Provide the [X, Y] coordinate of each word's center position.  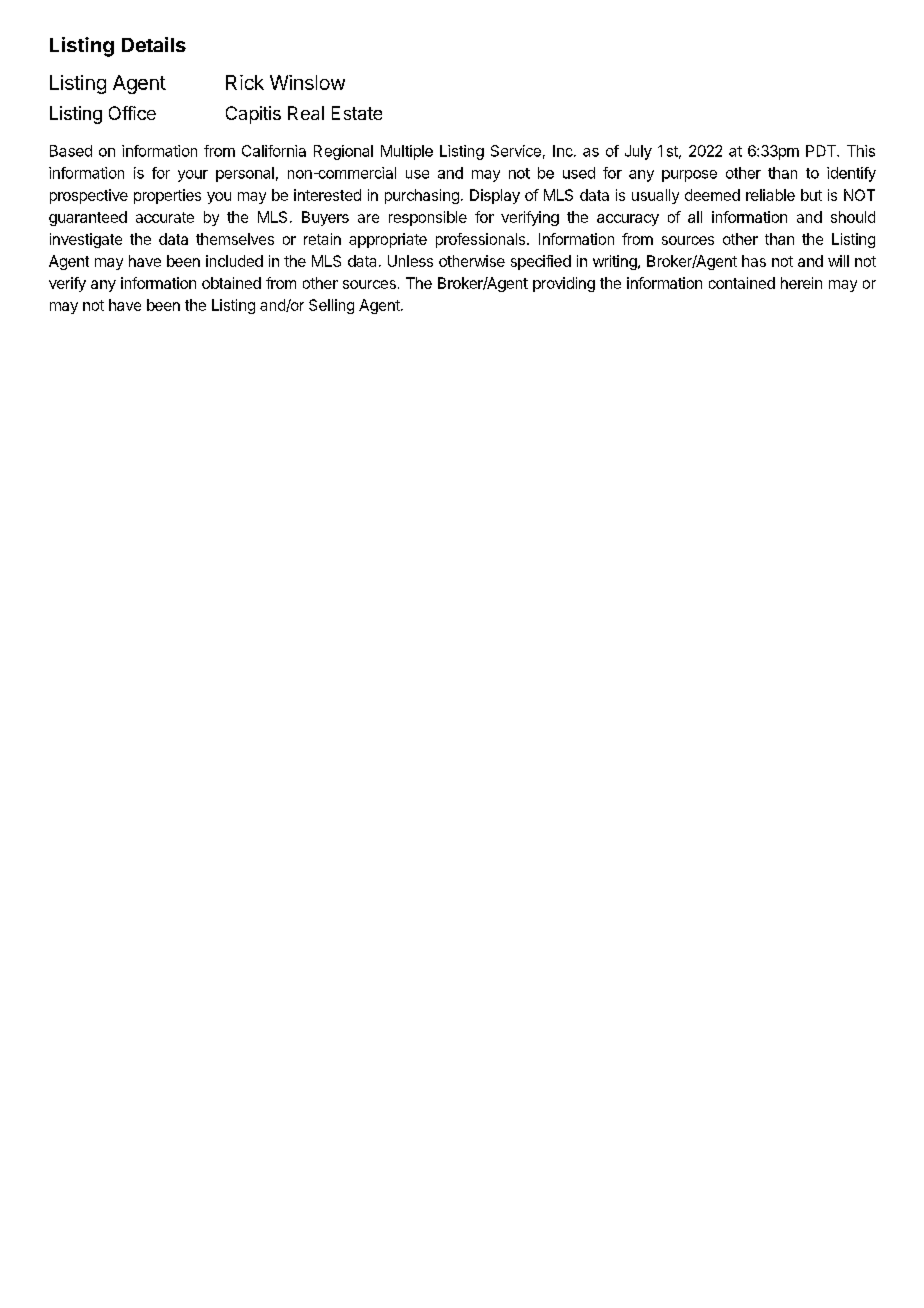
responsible [428, 218]
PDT [822, 151]
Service [516, 151]
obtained [231, 283]
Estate [357, 113]
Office [132, 113]
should [853, 217]
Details [154, 44]
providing [564, 284]
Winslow [307, 82]
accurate [165, 217]
